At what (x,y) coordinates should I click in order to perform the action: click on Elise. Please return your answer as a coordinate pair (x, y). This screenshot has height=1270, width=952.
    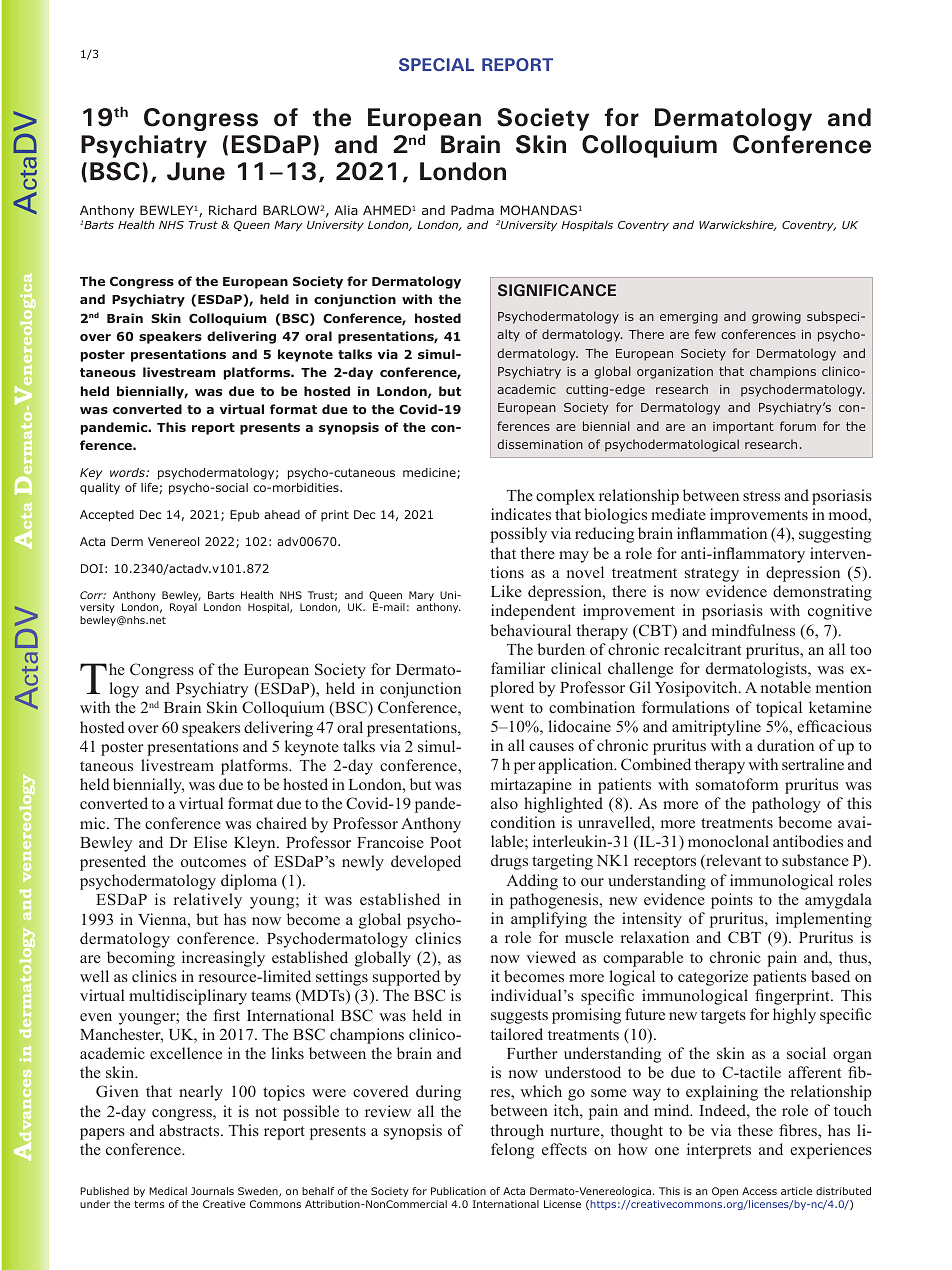
    Looking at the image, I should click on (210, 842).
